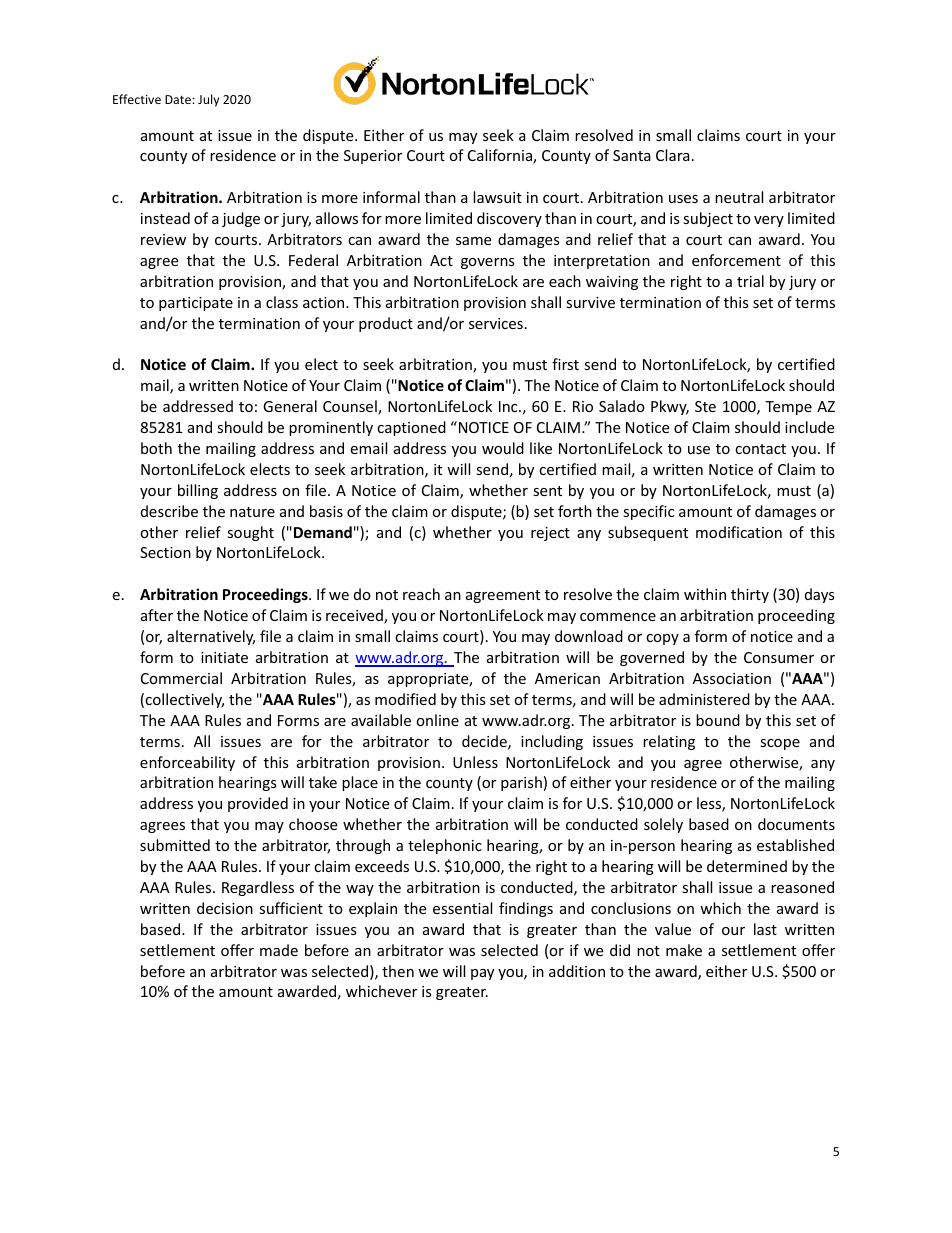  Describe the element at coordinates (208, 100) in the screenshot. I see `July` at that location.
